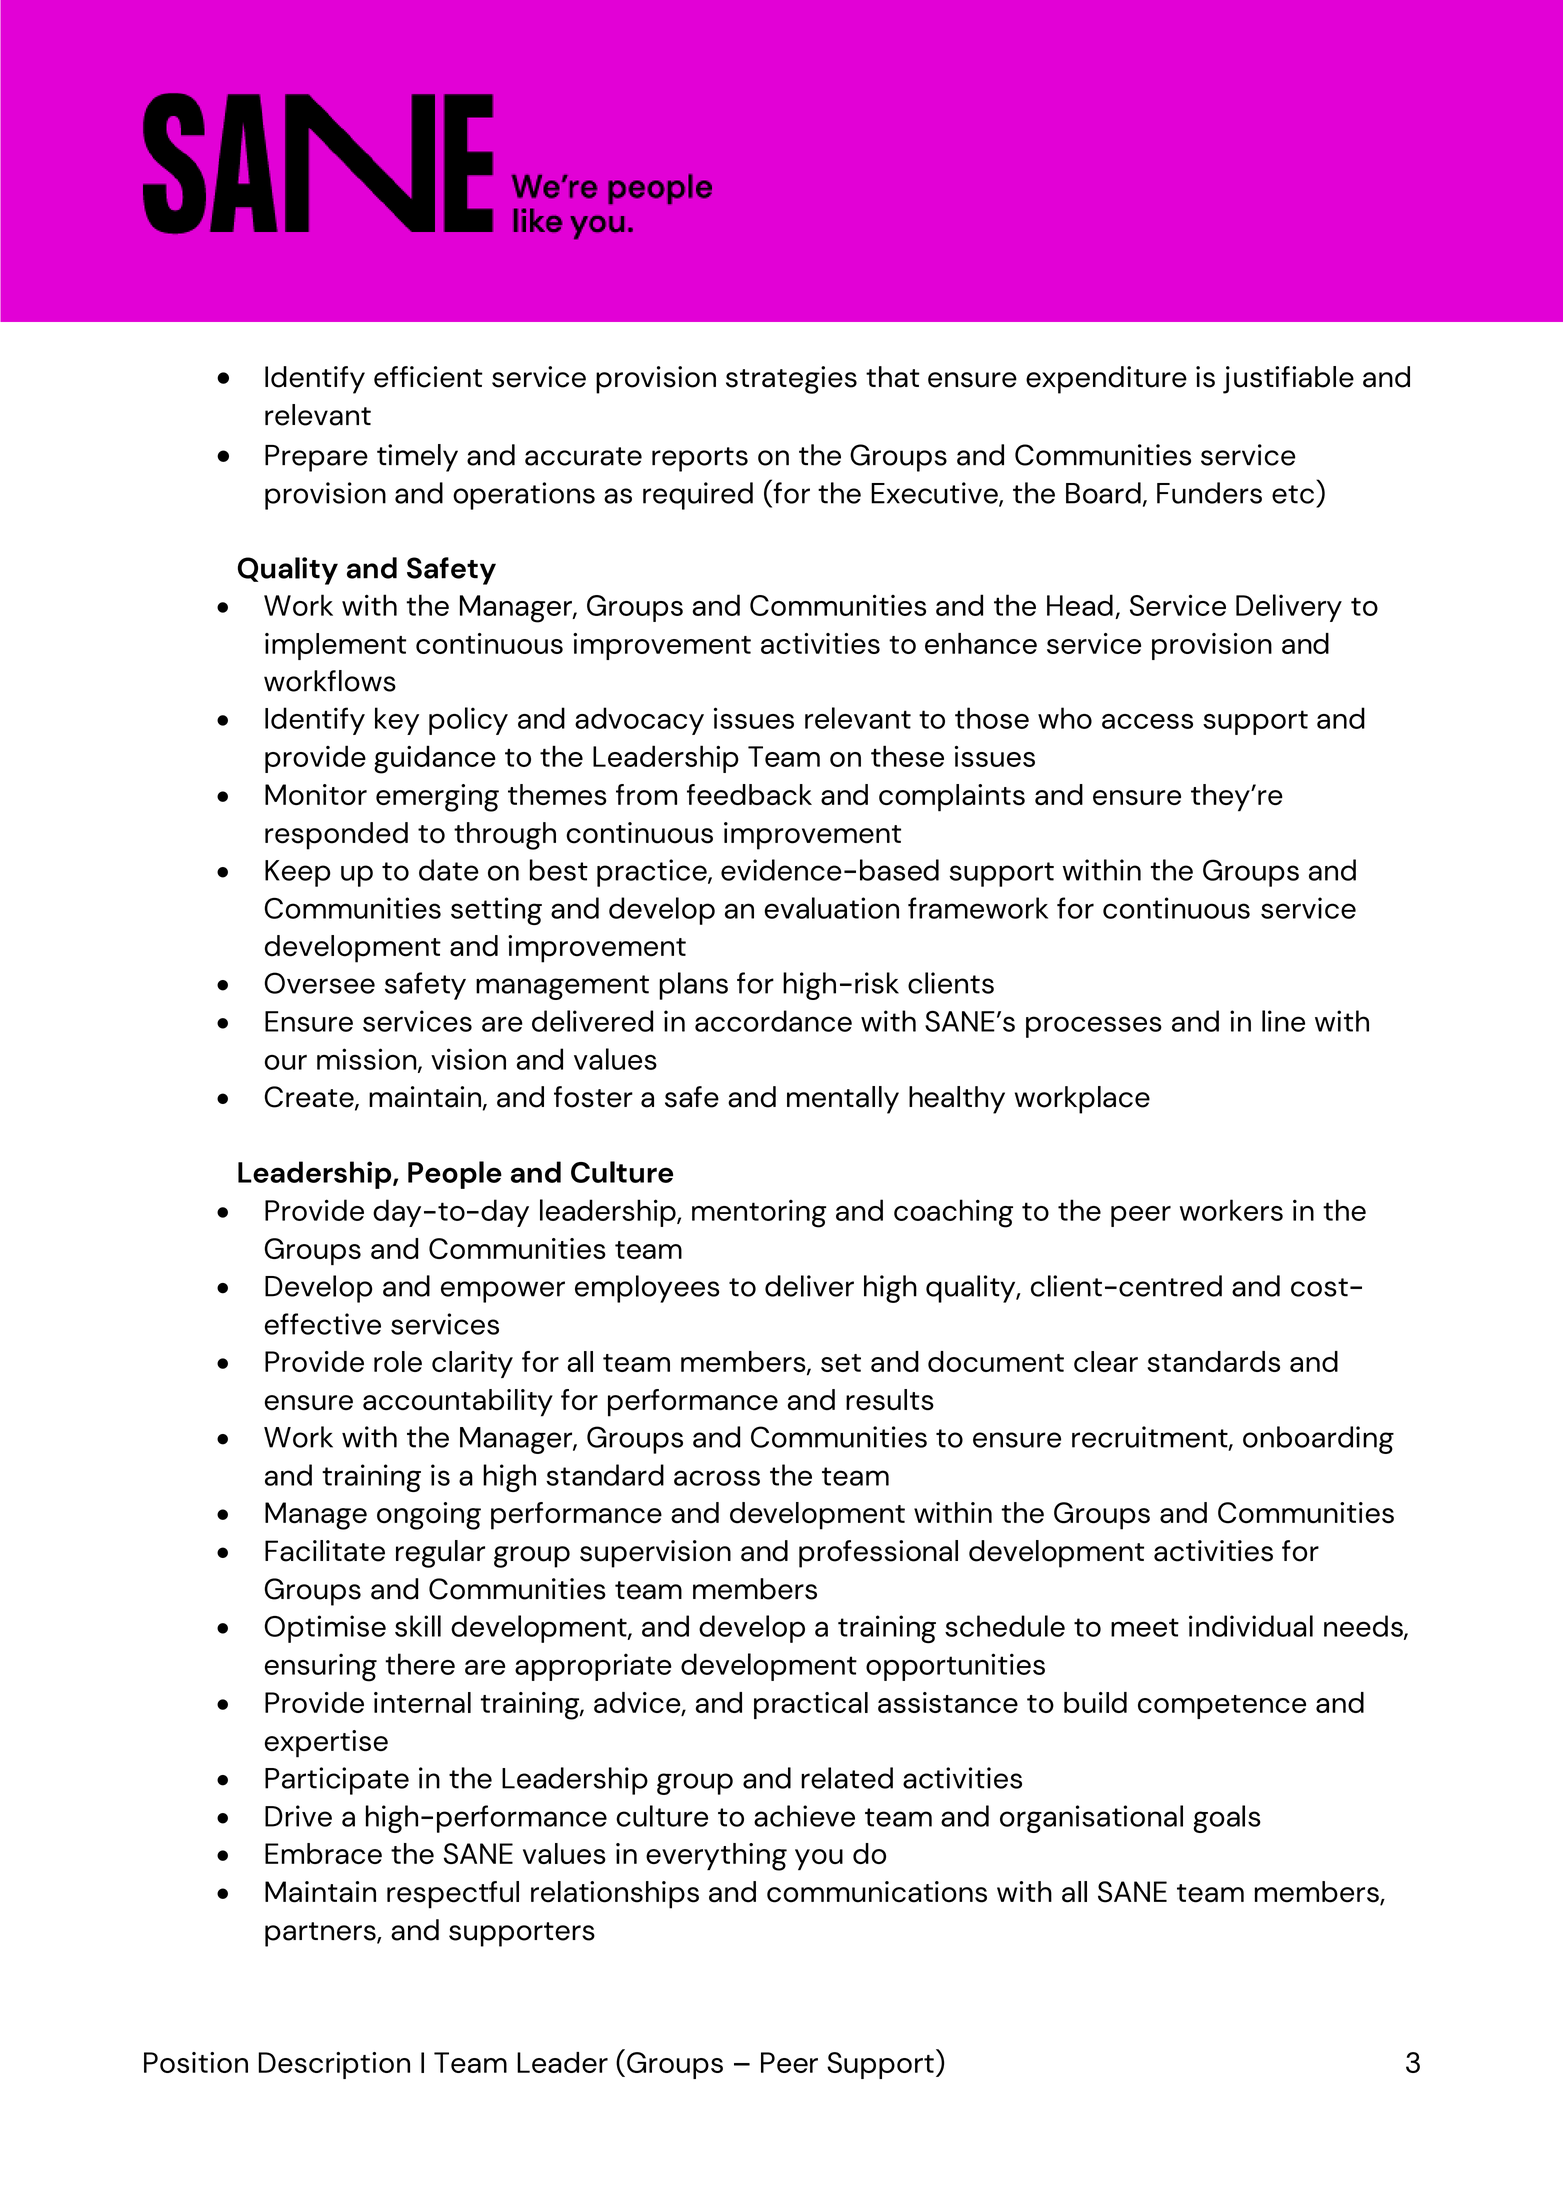 The image size is (1563, 2212). What do you see at coordinates (325, 1551) in the document?
I see `Facilitate` at bounding box center [325, 1551].
